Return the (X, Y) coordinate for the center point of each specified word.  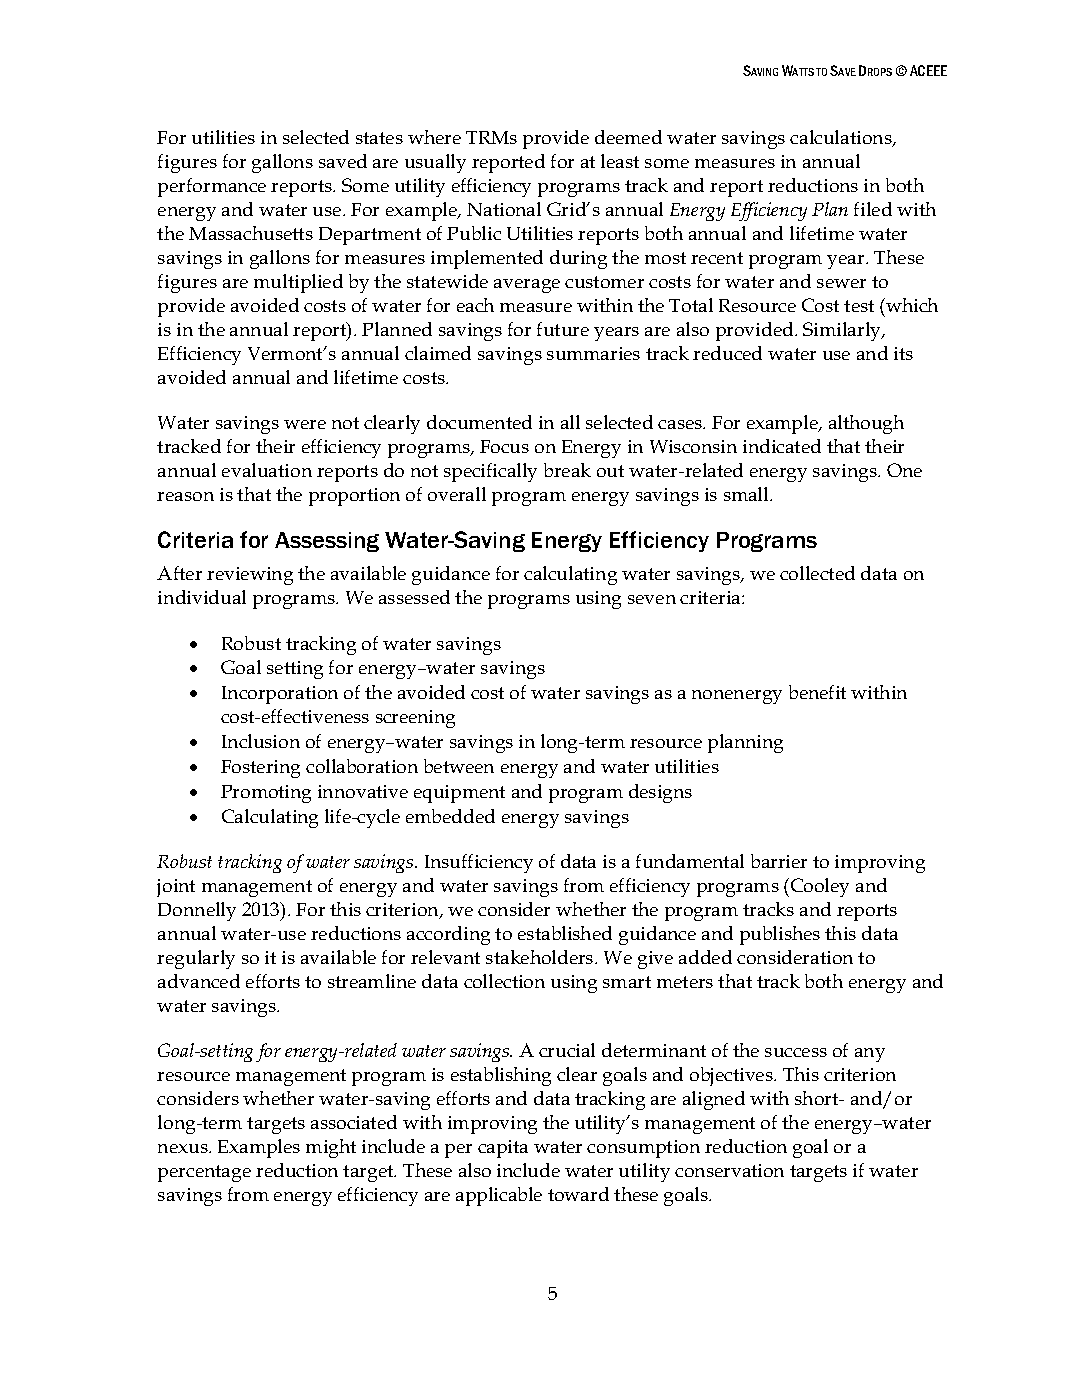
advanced (199, 981)
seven (652, 599)
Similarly (843, 331)
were (305, 424)
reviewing (250, 576)
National (504, 209)
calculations (842, 138)
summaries (593, 353)
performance (212, 187)
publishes (780, 935)
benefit (817, 692)
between (459, 766)
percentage (204, 1173)
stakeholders (541, 957)
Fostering (260, 769)
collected (817, 573)
